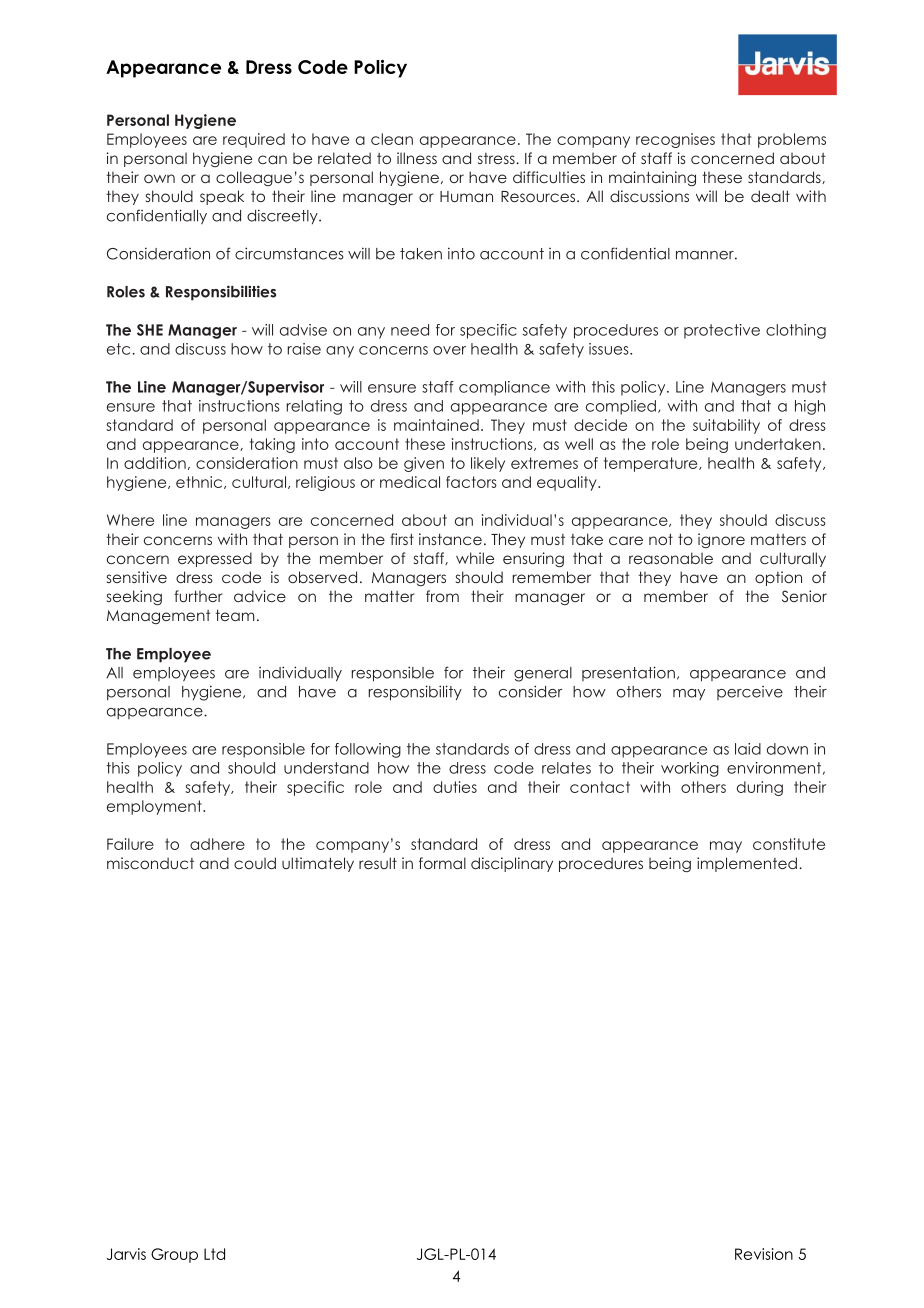 This screenshot has height=1308, width=924. I want to click on speak, so click(222, 197).
